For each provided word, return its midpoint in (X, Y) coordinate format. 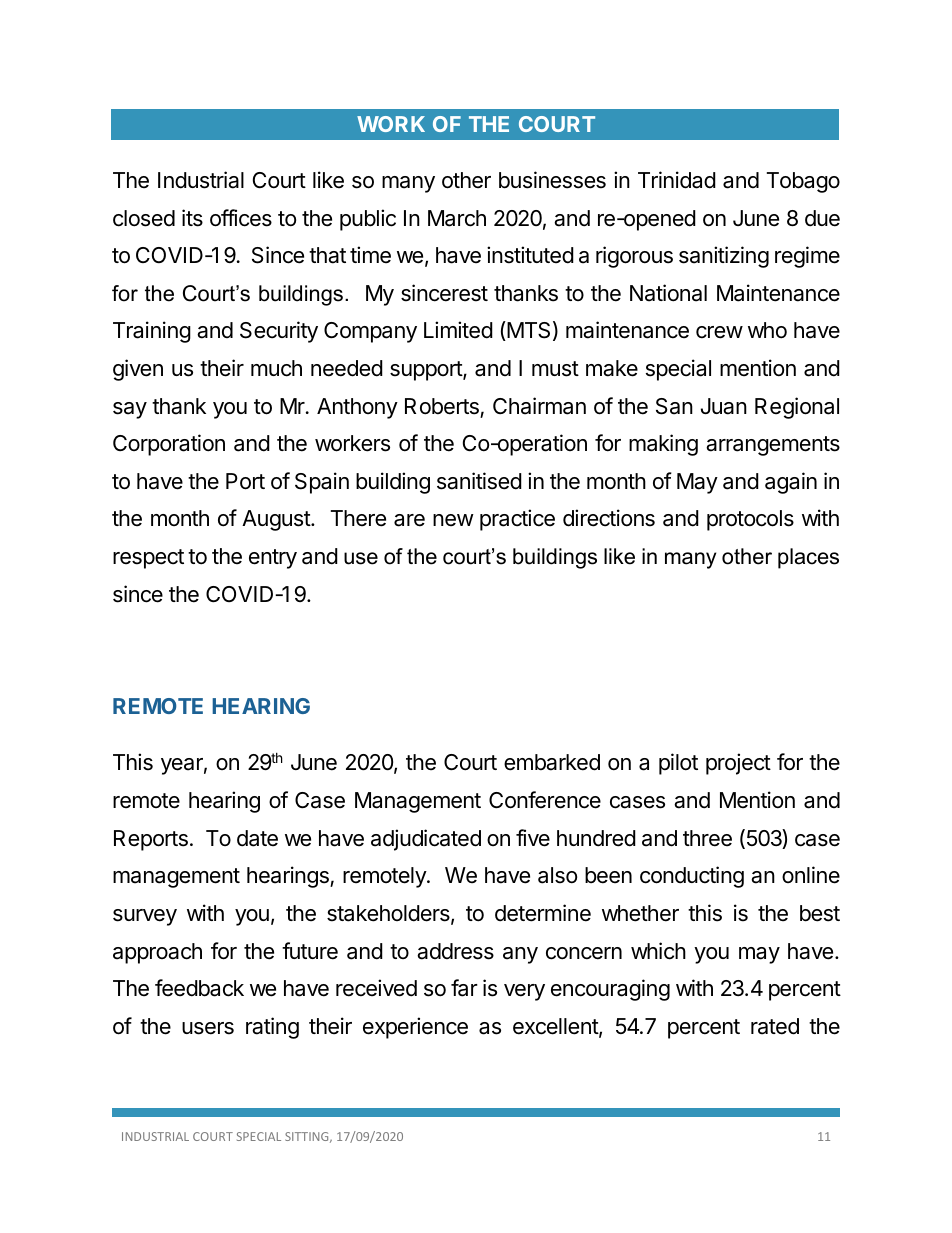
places (808, 558)
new (453, 520)
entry (273, 559)
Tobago (803, 182)
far (464, 988)
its (192, 218)
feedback (199, 988)
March (457, 218)
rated (775, 1026)
